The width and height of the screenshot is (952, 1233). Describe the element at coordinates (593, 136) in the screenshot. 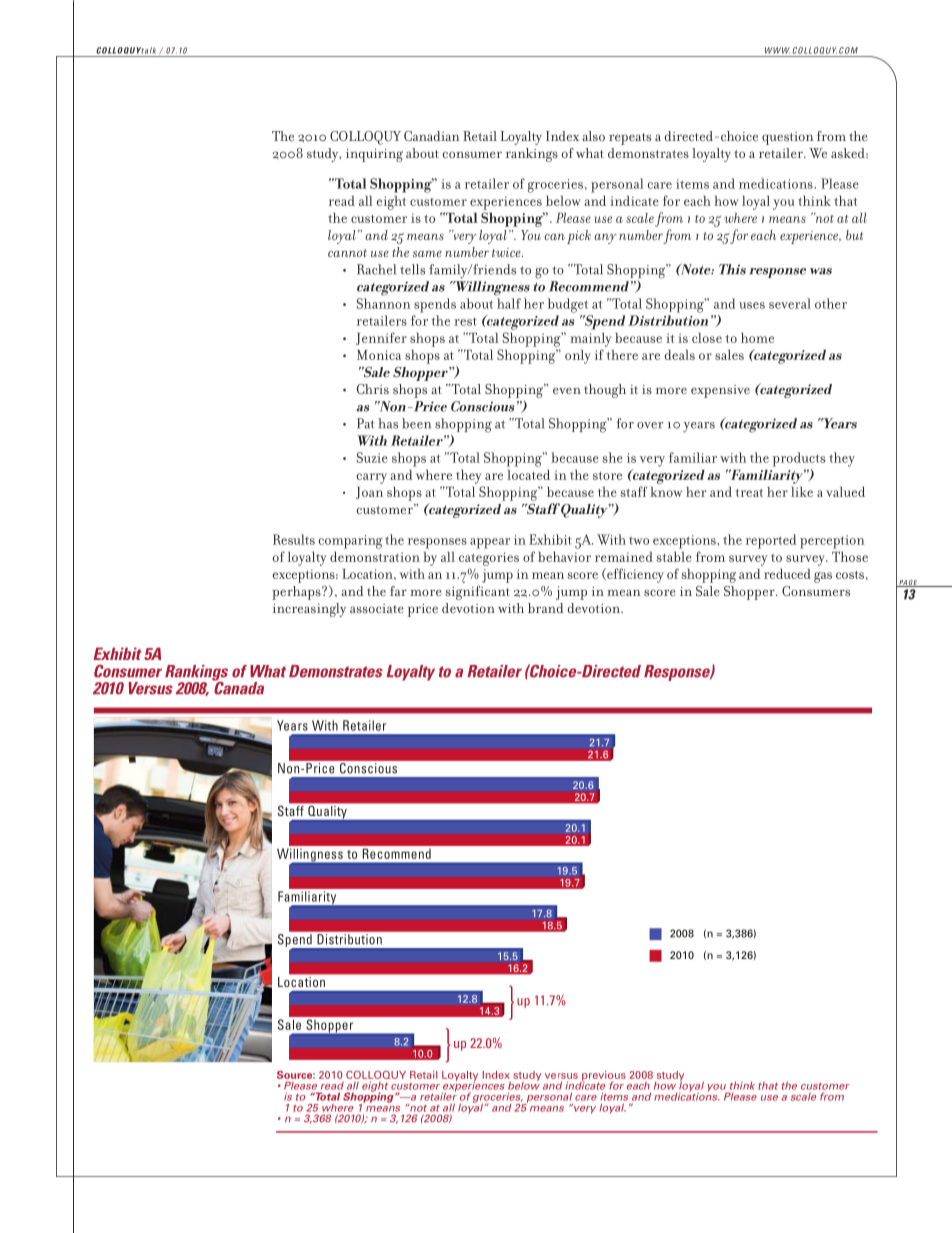

I see `also` at that location.
